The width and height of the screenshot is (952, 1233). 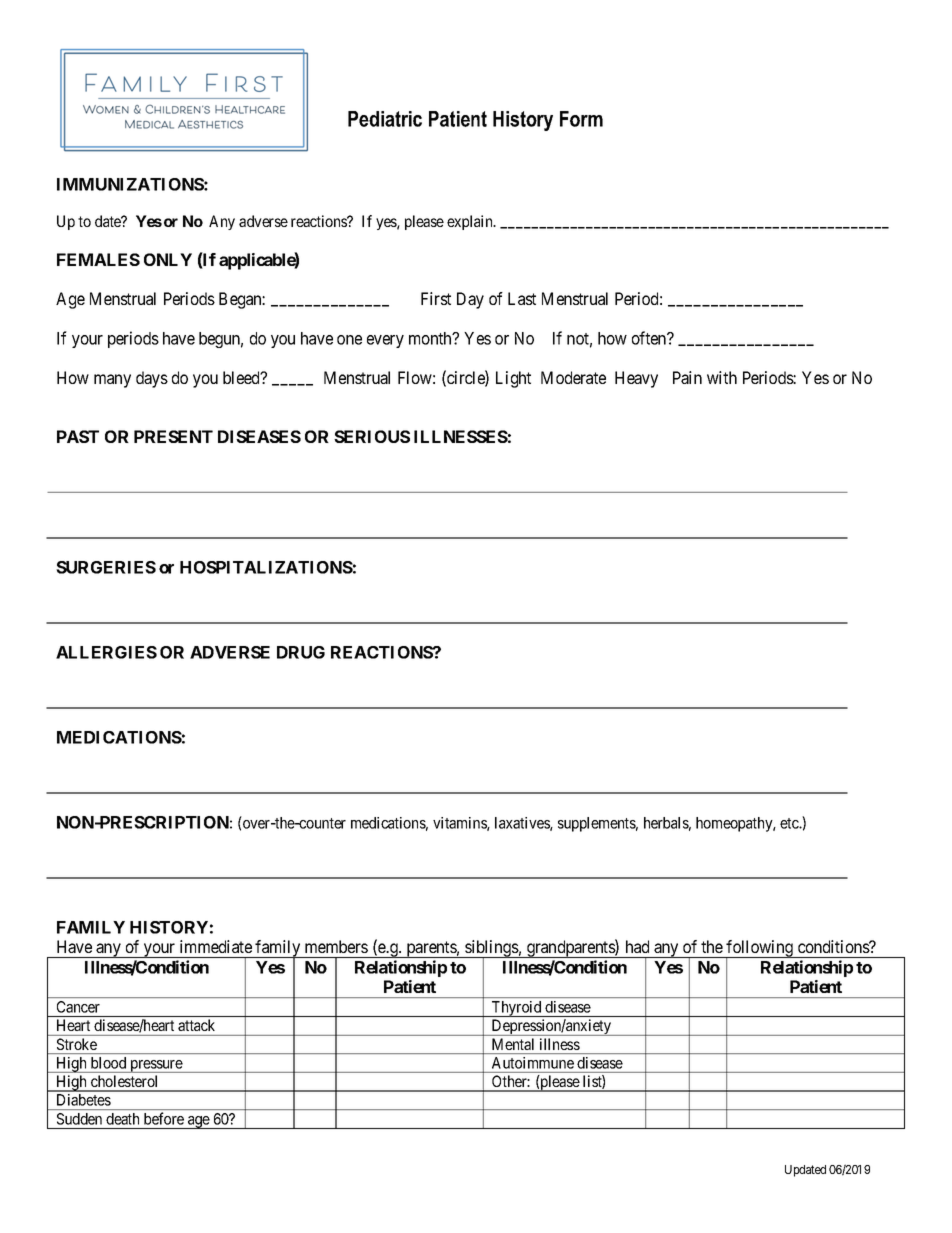 I want to click on ONLY, so click(x=168, y=259).
